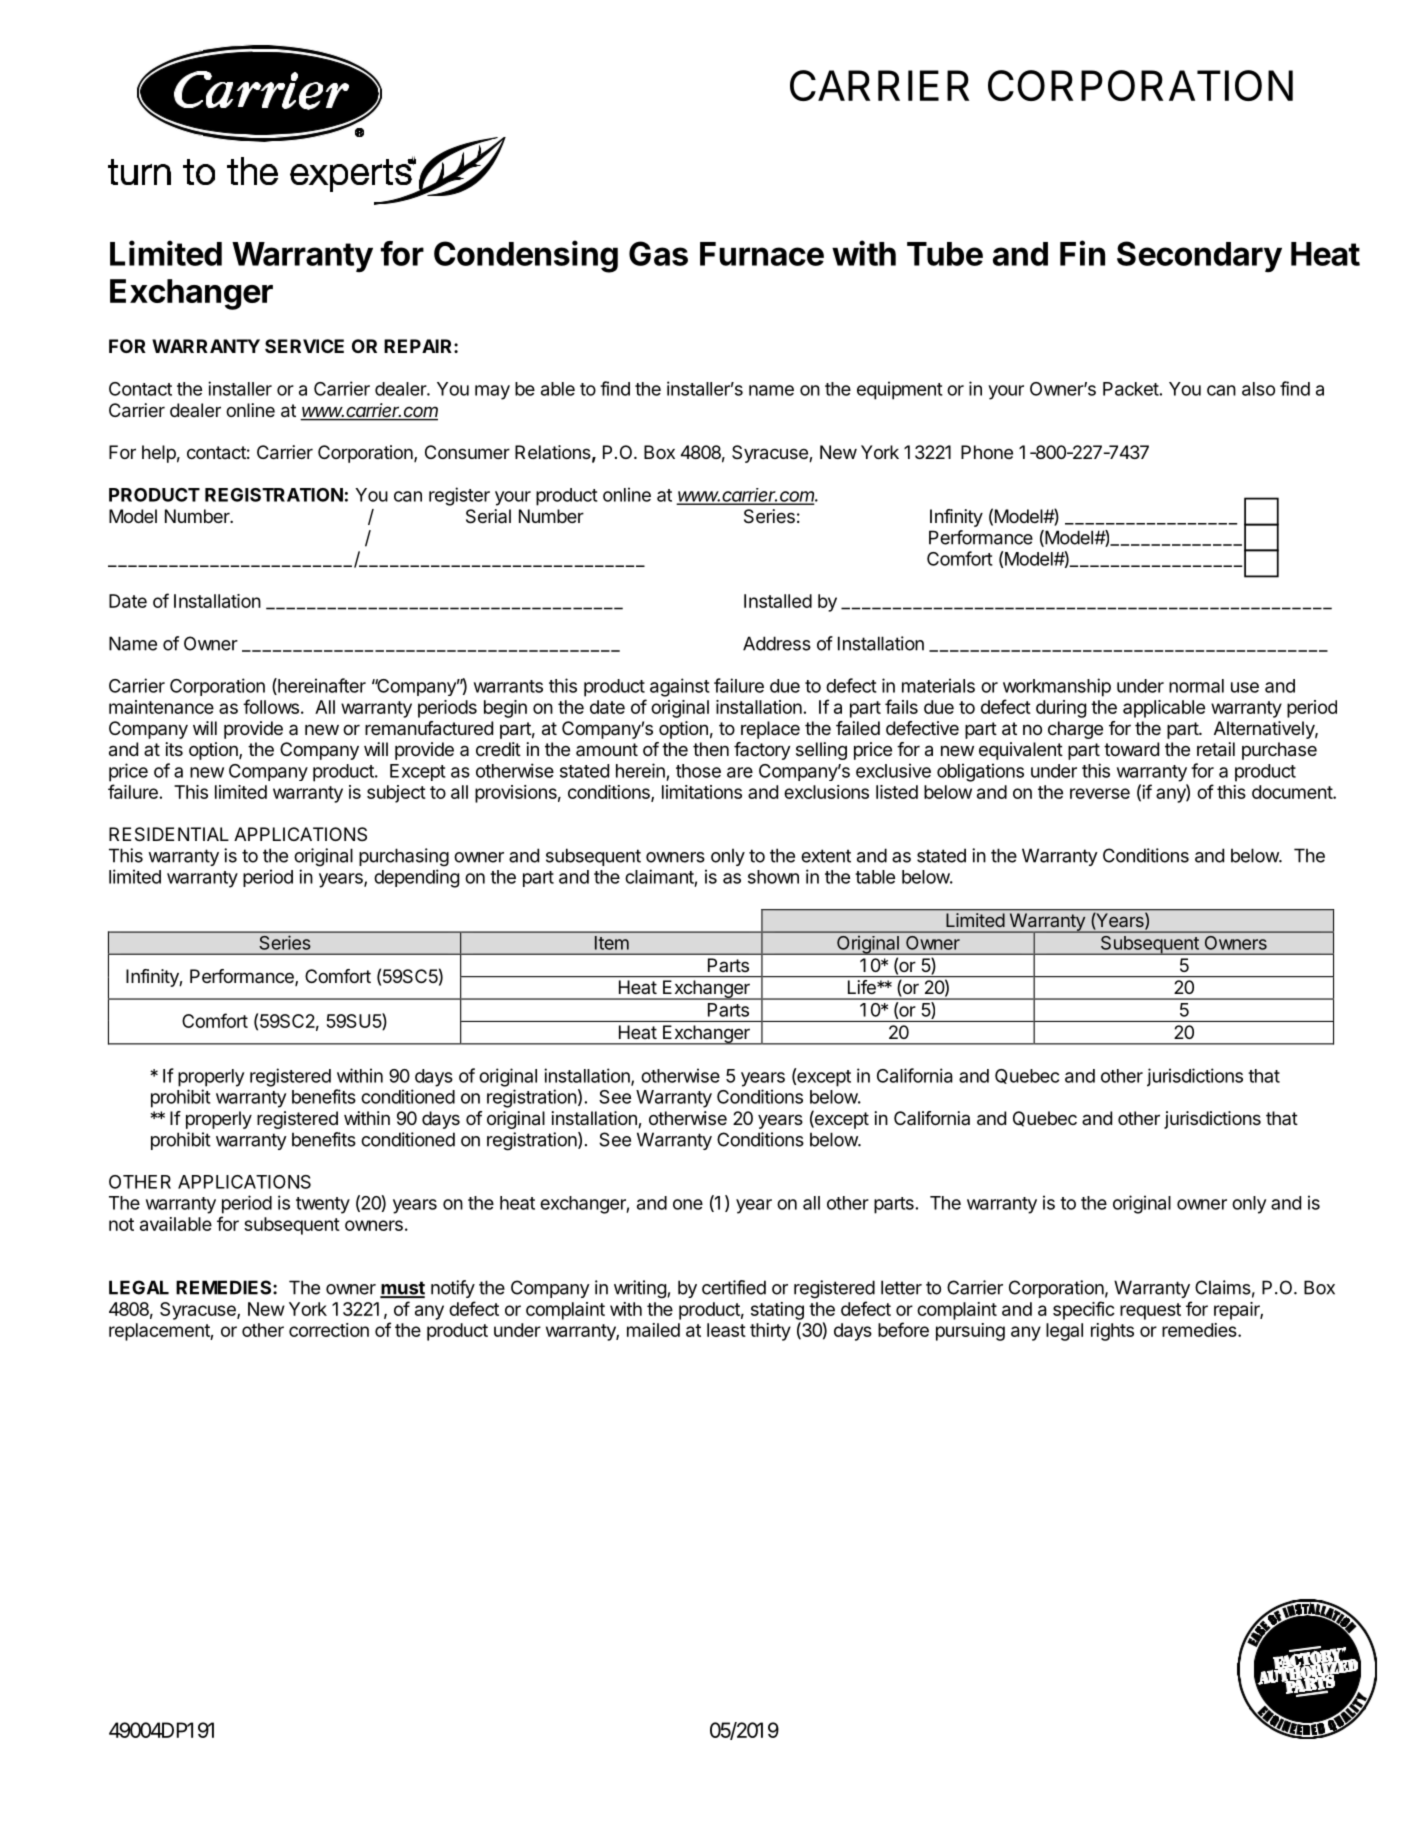 Image resolution: width=1411 pixels, height=1826 pixels. What do you see at coordinates (271, 706) in the page?
I see `follows` at bounding box center [271, 706].
